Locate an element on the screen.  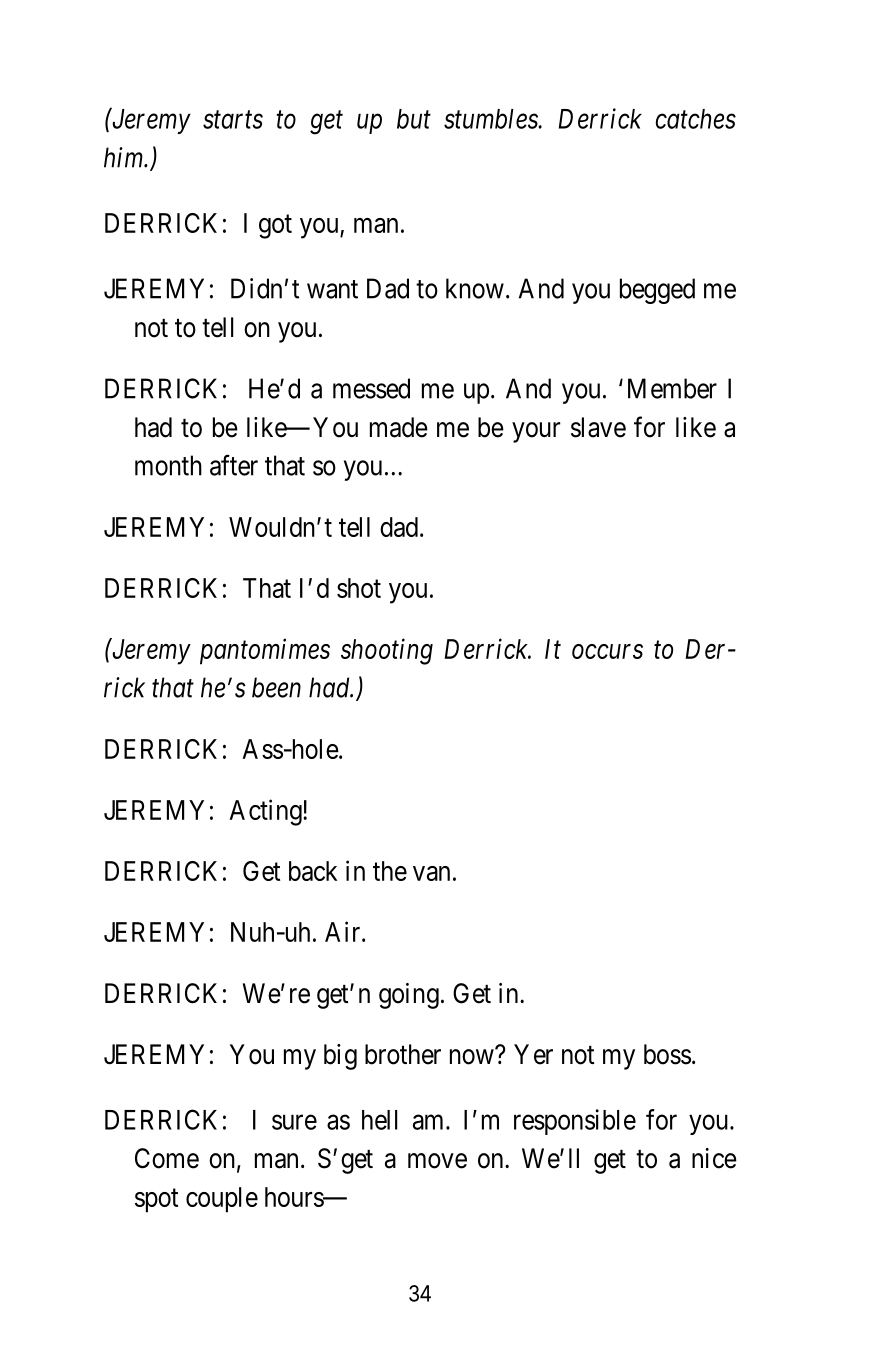
move is located at coordinates (437, 1161).
